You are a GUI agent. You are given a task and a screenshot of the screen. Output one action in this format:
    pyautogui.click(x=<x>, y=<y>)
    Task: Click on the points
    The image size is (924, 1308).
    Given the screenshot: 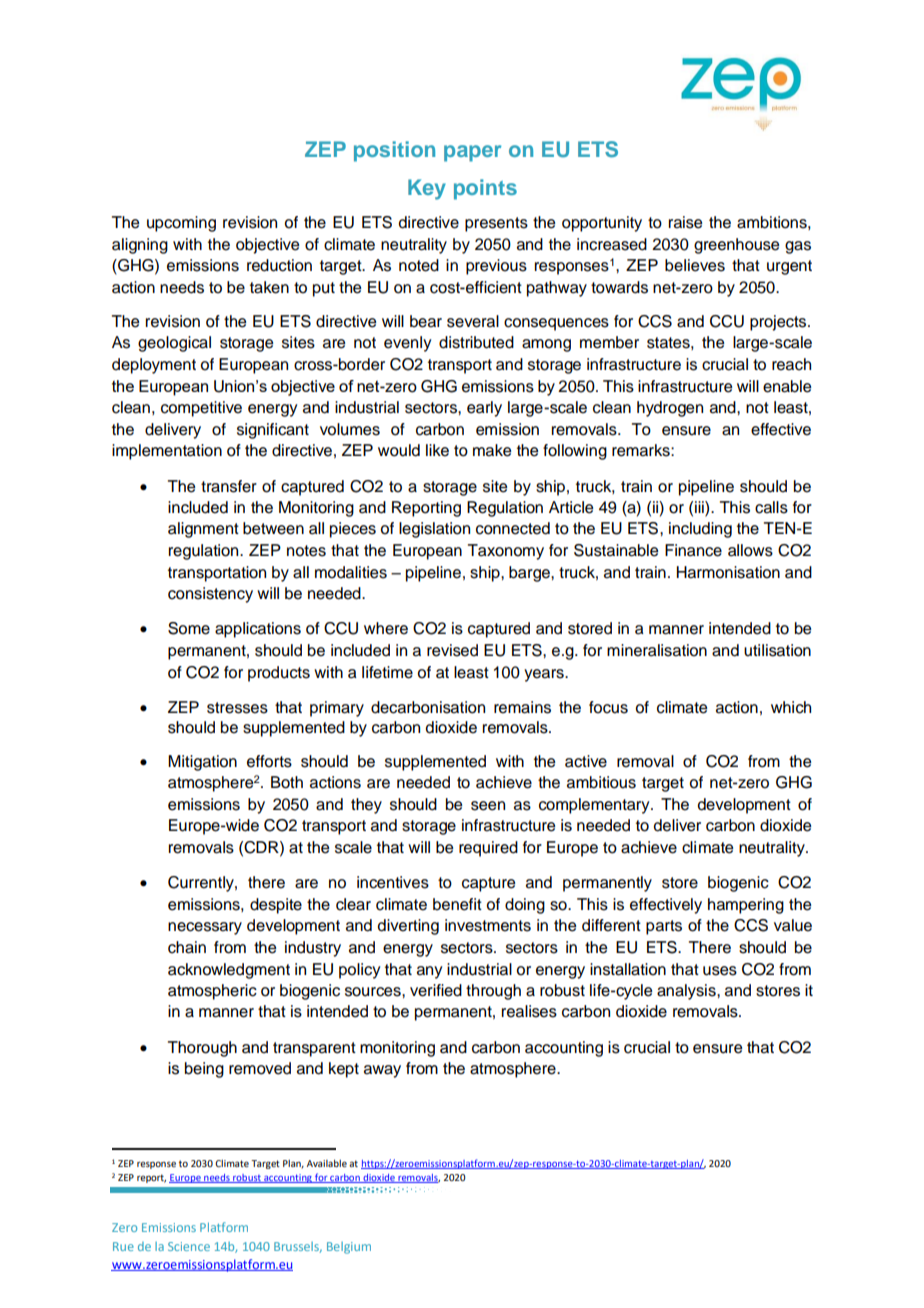 What is the action you would take?
    pyautogui.click(x=485, y=189)
